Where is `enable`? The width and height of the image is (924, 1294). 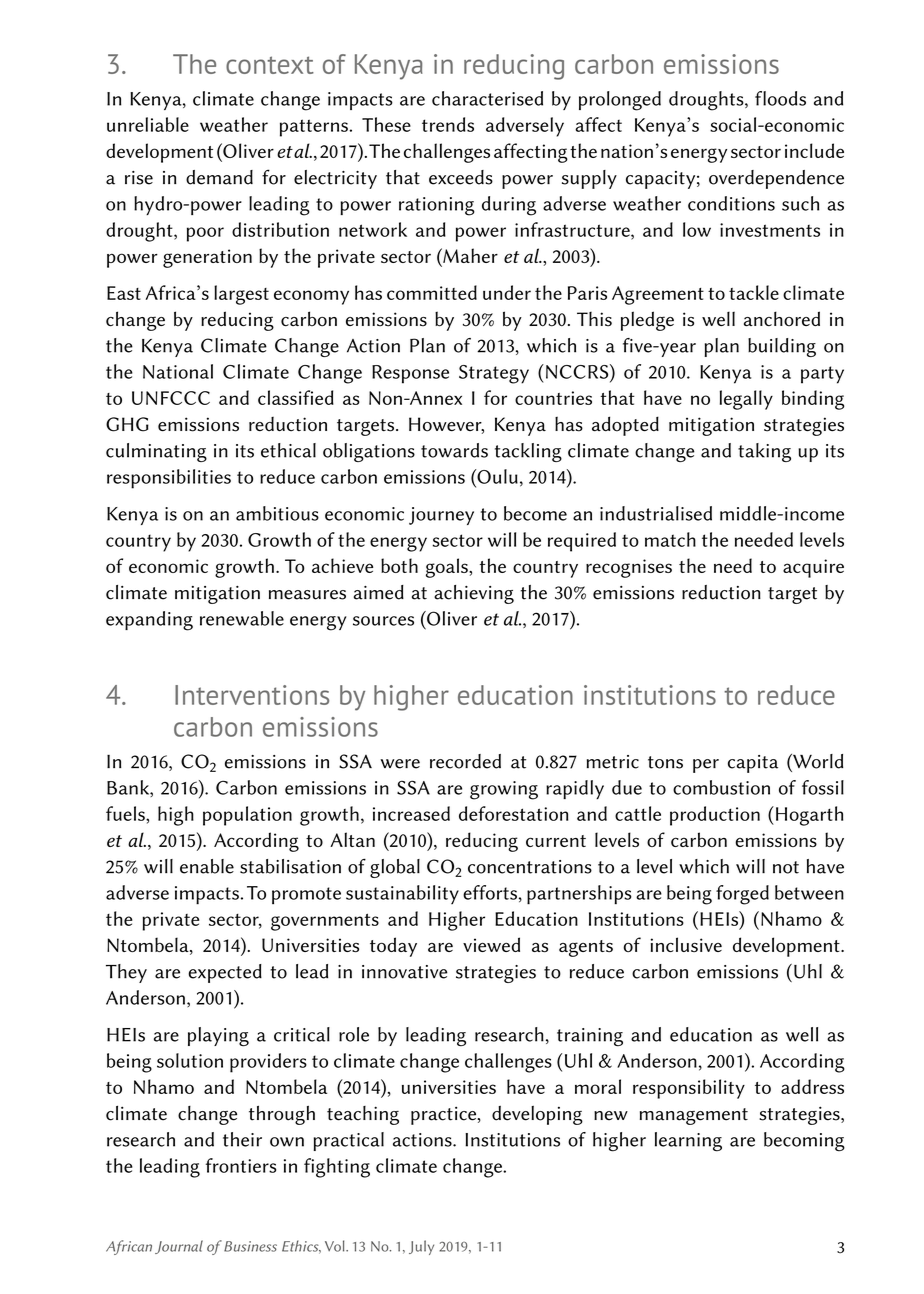
enable is located at coordinates (207, 866).
